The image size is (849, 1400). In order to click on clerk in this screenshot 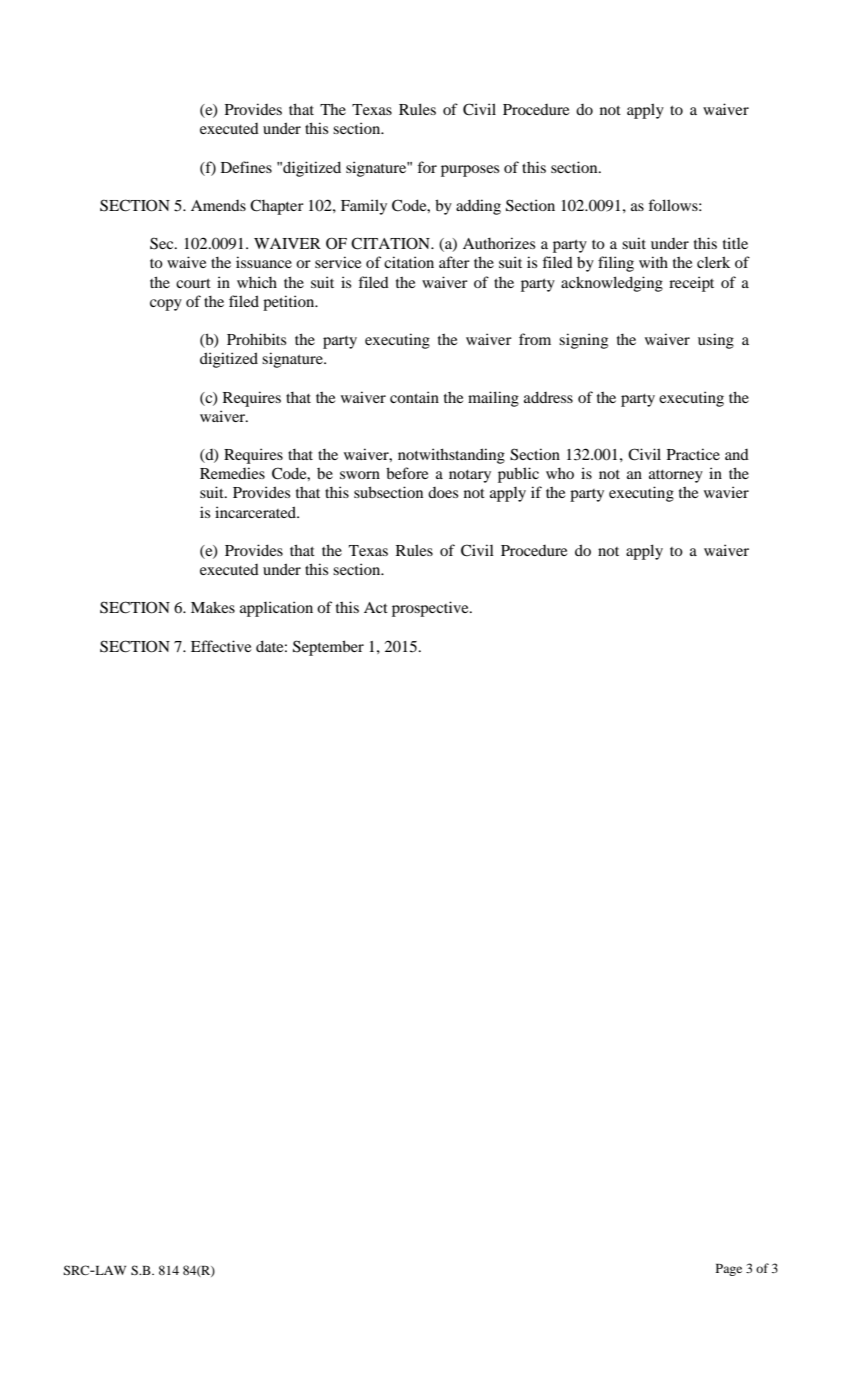, I will do `click(713, 262)`.
